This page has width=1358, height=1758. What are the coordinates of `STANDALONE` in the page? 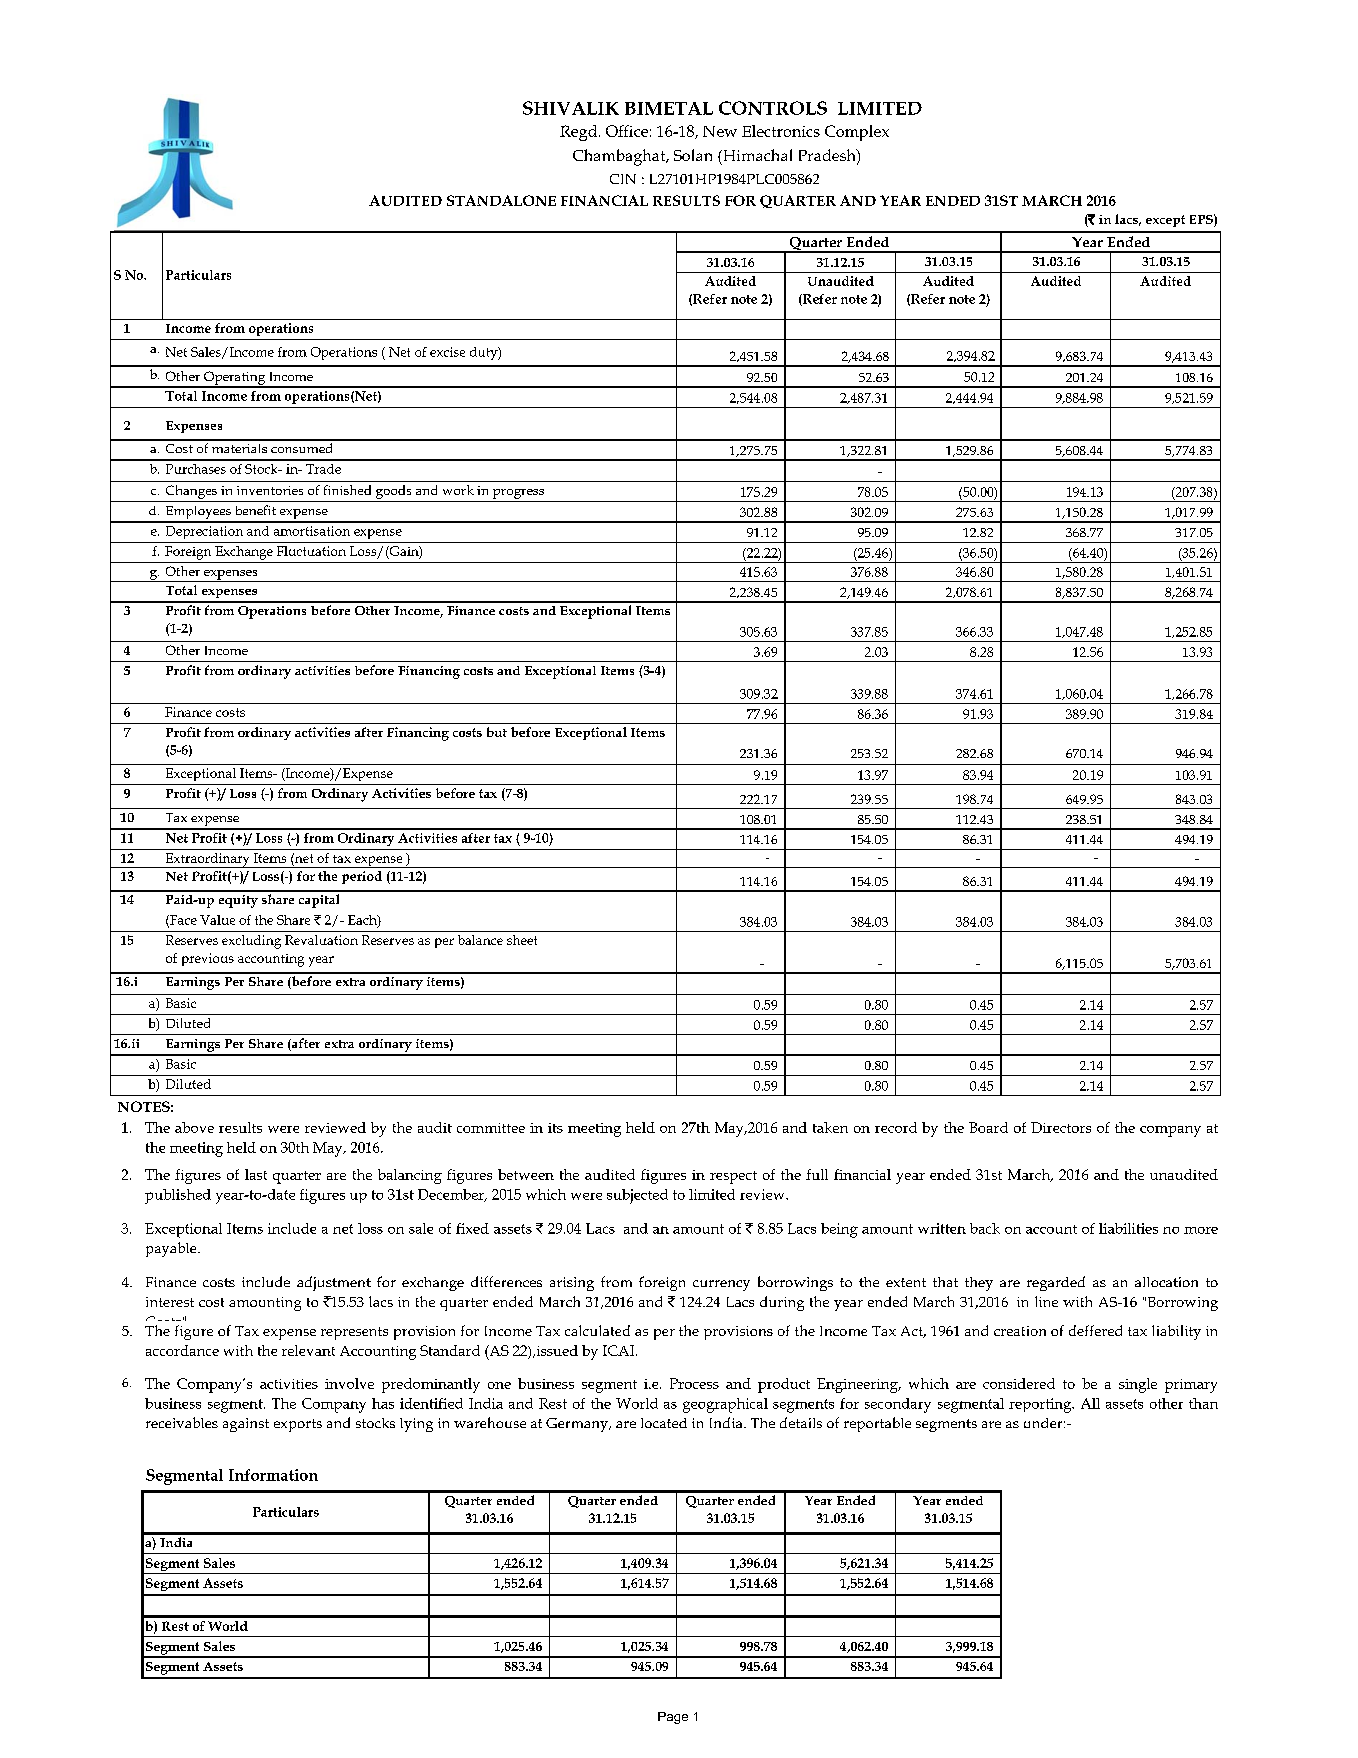 It's located at (501, 200).
